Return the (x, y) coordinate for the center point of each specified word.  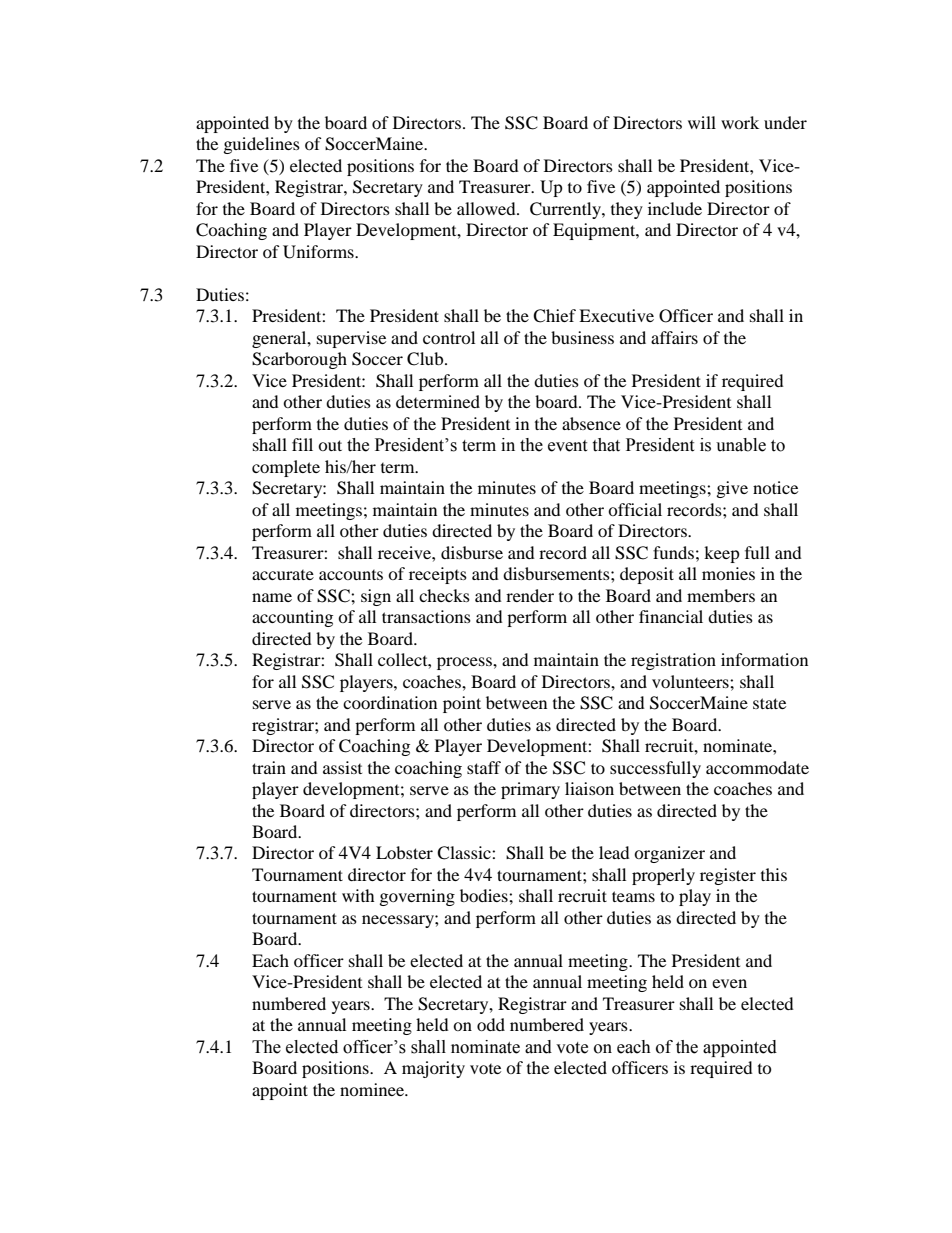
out (330, 445)
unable (741, 445)
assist (342, 767)
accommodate (757, 767)
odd (491, 1024)
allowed (487, 208)
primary (530, 790)
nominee (373, 1089)
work (740, 122)
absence (591, 423)
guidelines (262, 145)
